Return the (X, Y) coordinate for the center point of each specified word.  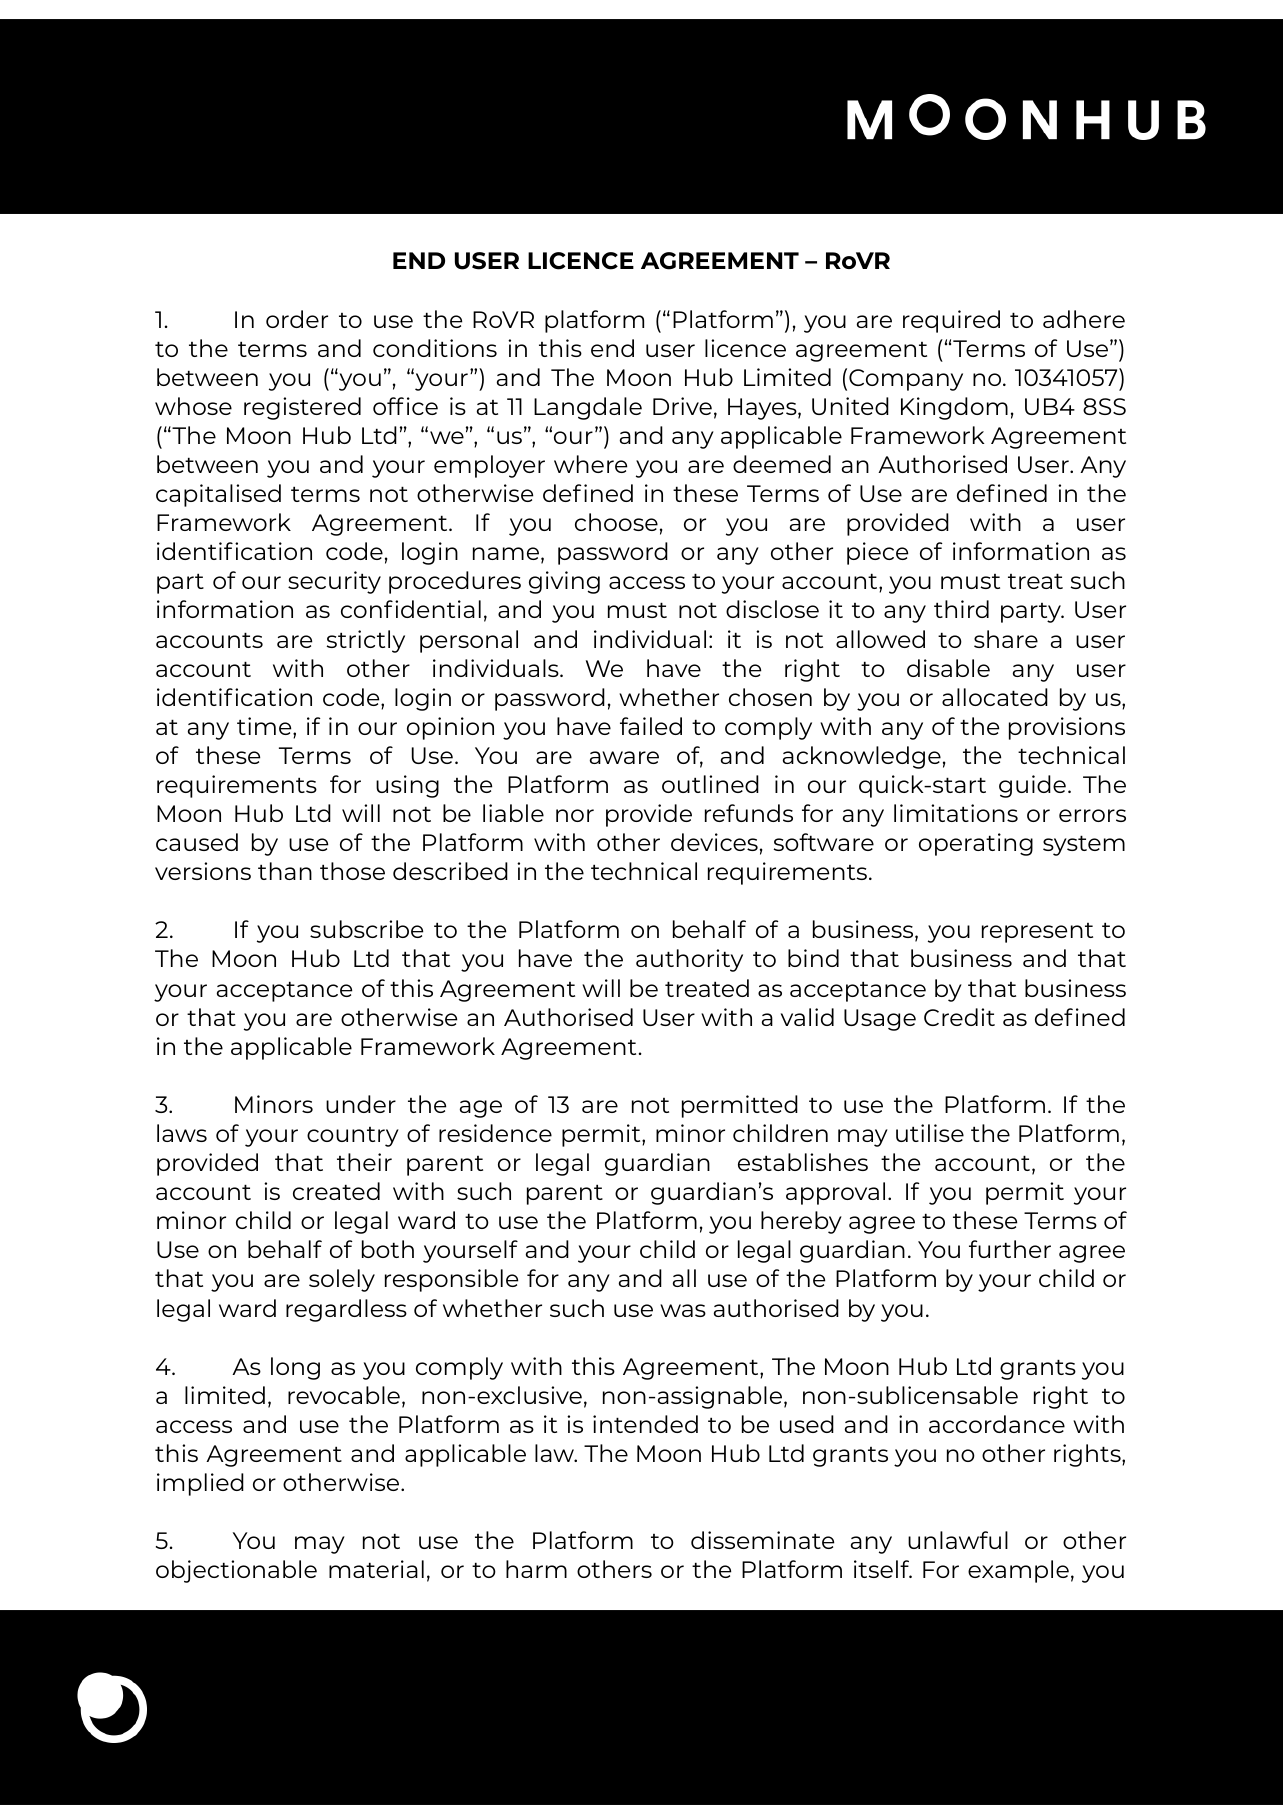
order (297, 319)
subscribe (366, 929)
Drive (682, 406)
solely (342, 1280)
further (1010, 1249)
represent (1037, 933)
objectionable (236, 1571)
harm (536, 1569)
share (1006, 639)
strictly (366, 641)
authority (689, 960)
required (951, 321)
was (683, 1310)
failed (651, 726)
